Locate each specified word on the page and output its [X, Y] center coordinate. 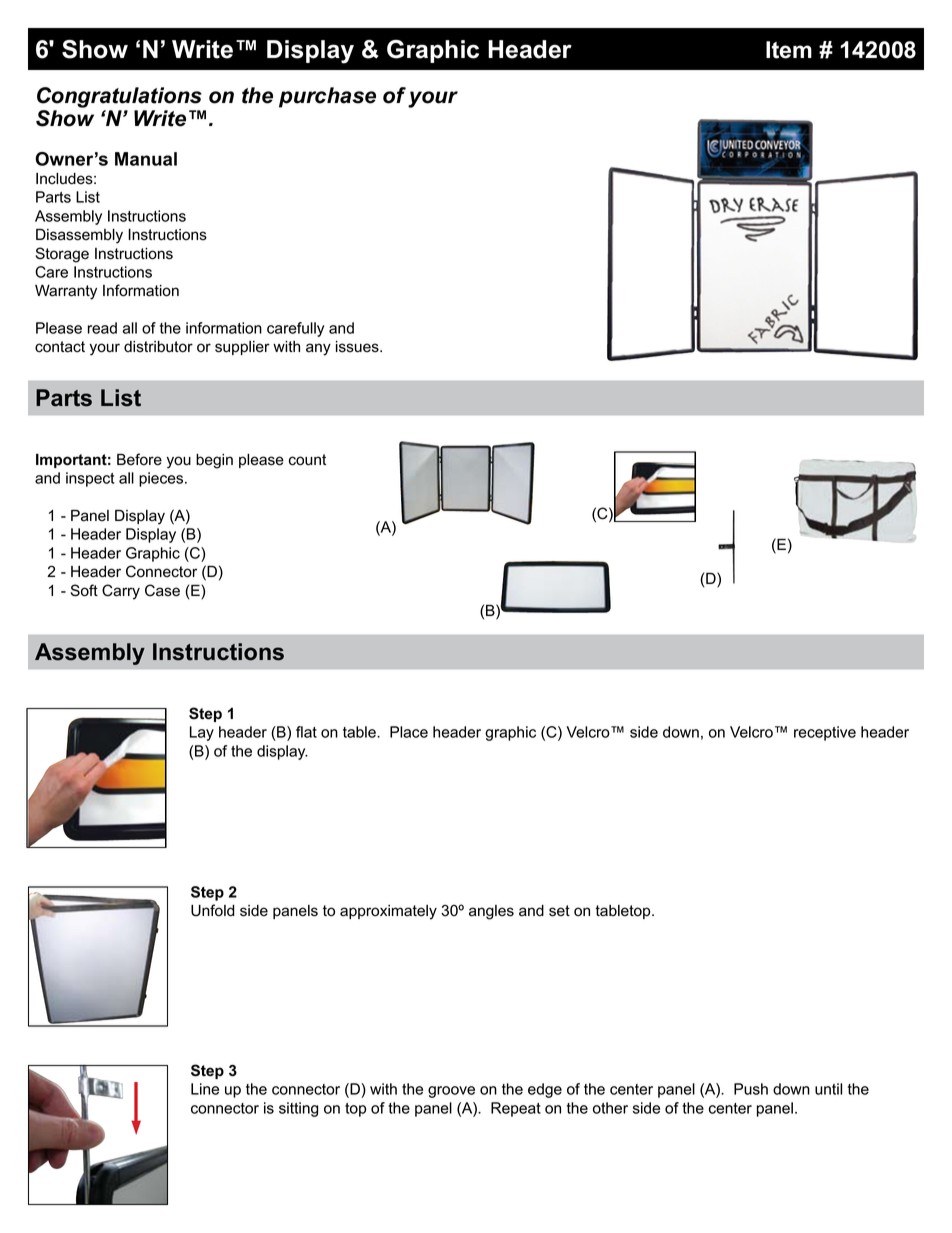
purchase [327, 97]
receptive [825, 733]
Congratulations [119, 97]
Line [205, 1089]
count [307, 460]
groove [451, 1092]
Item [789, 50]
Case [162, 590]
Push [751, 1089]
